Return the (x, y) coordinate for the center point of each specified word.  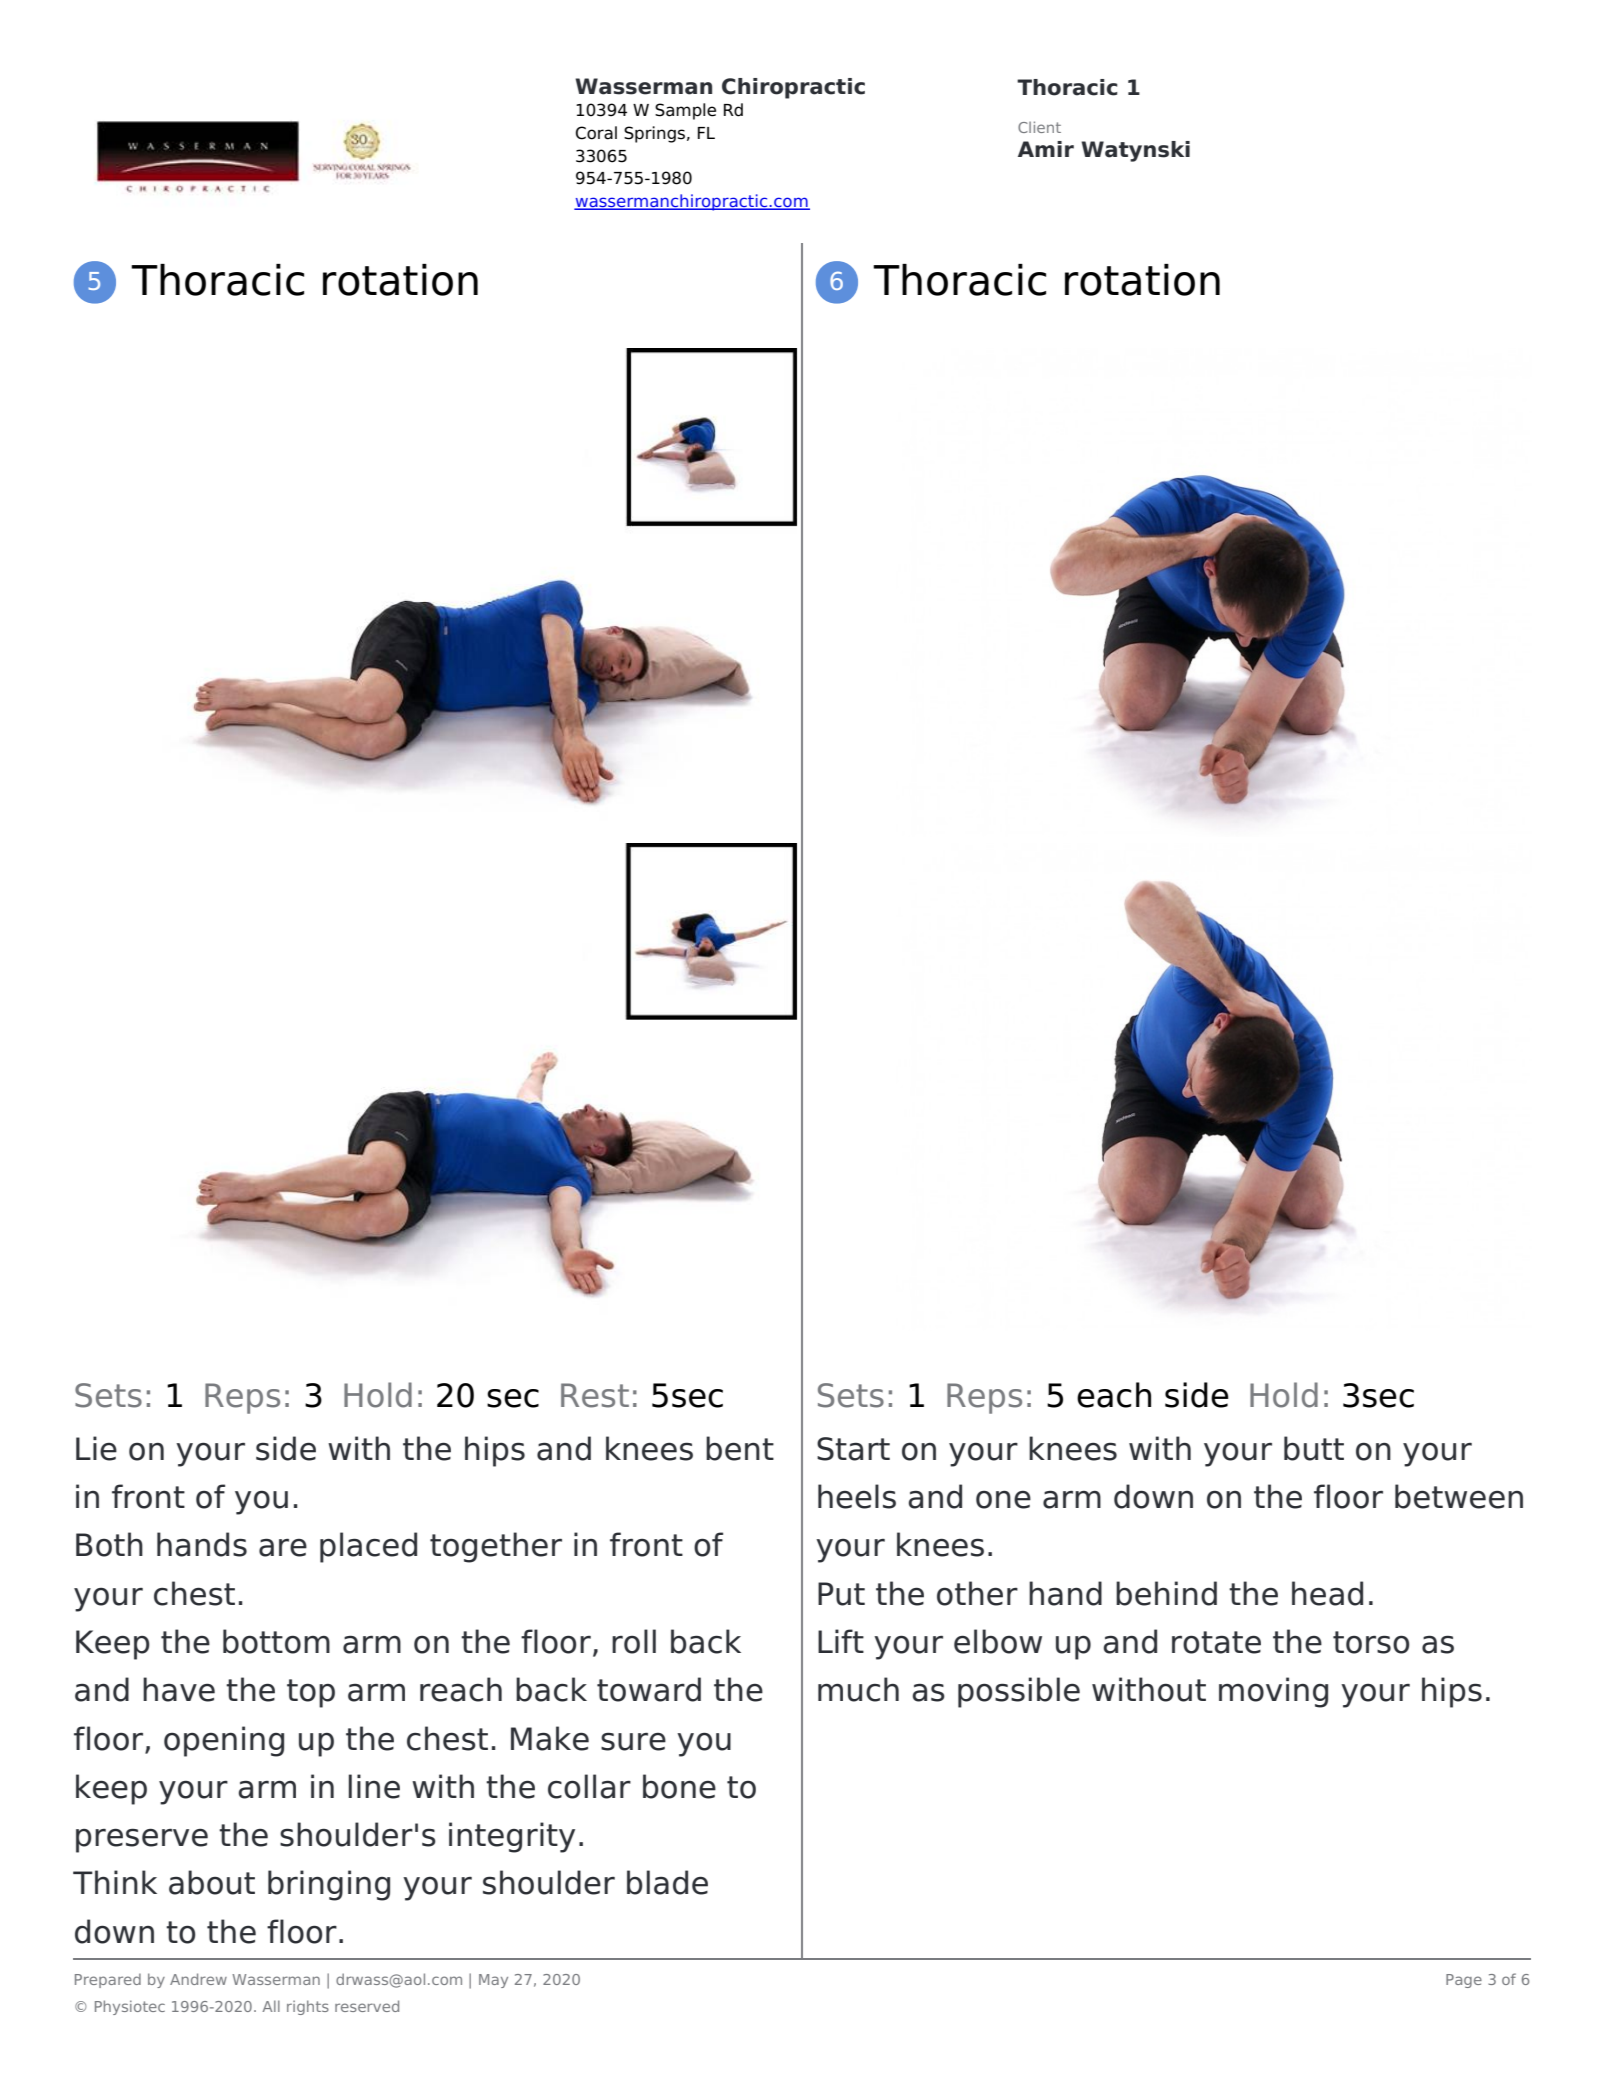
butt (1314, 1448)
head (1327, 1593)
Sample (685, 111)
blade (667, 1882)
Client (1039, 127)
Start (853, 1449)
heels (857, 1496)
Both (109, 1544)
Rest (595, 1395)
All (271, 2006)
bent (740, 1448)
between (1459, 1496)
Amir (1046, 149)
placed (368, 1547)
